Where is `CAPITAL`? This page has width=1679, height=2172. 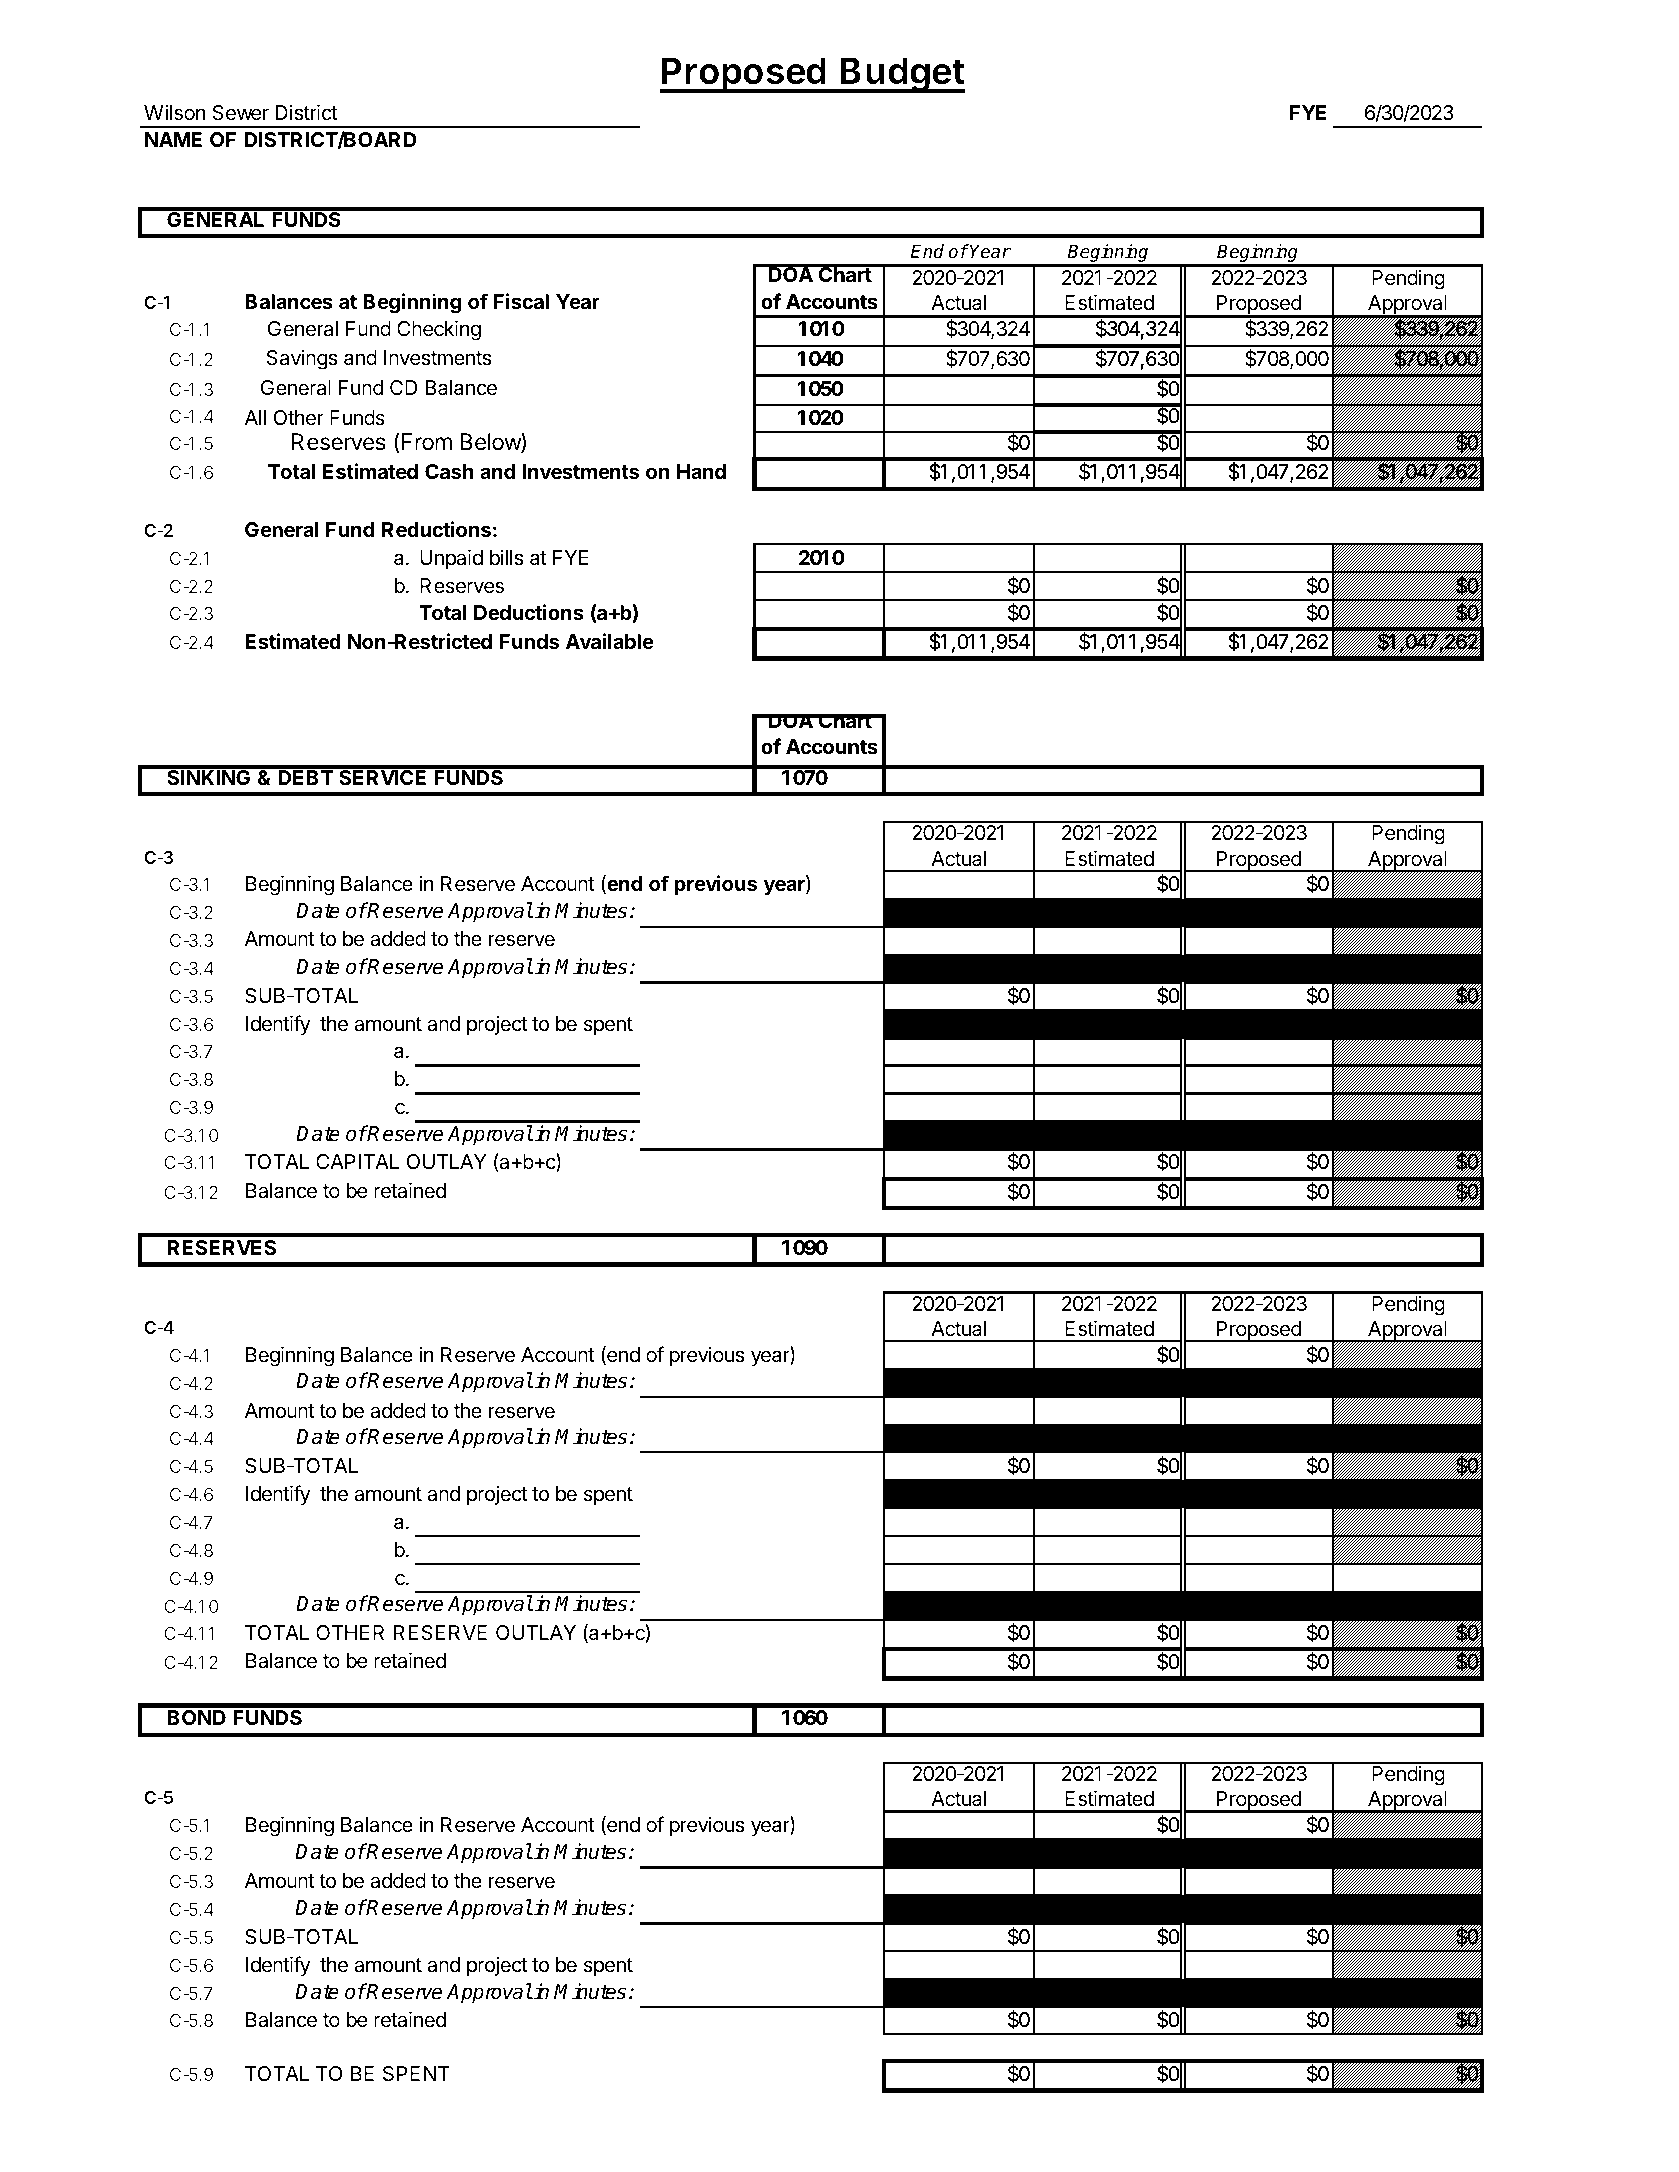 CAPITAL is located at coordinates (357, 1161).
